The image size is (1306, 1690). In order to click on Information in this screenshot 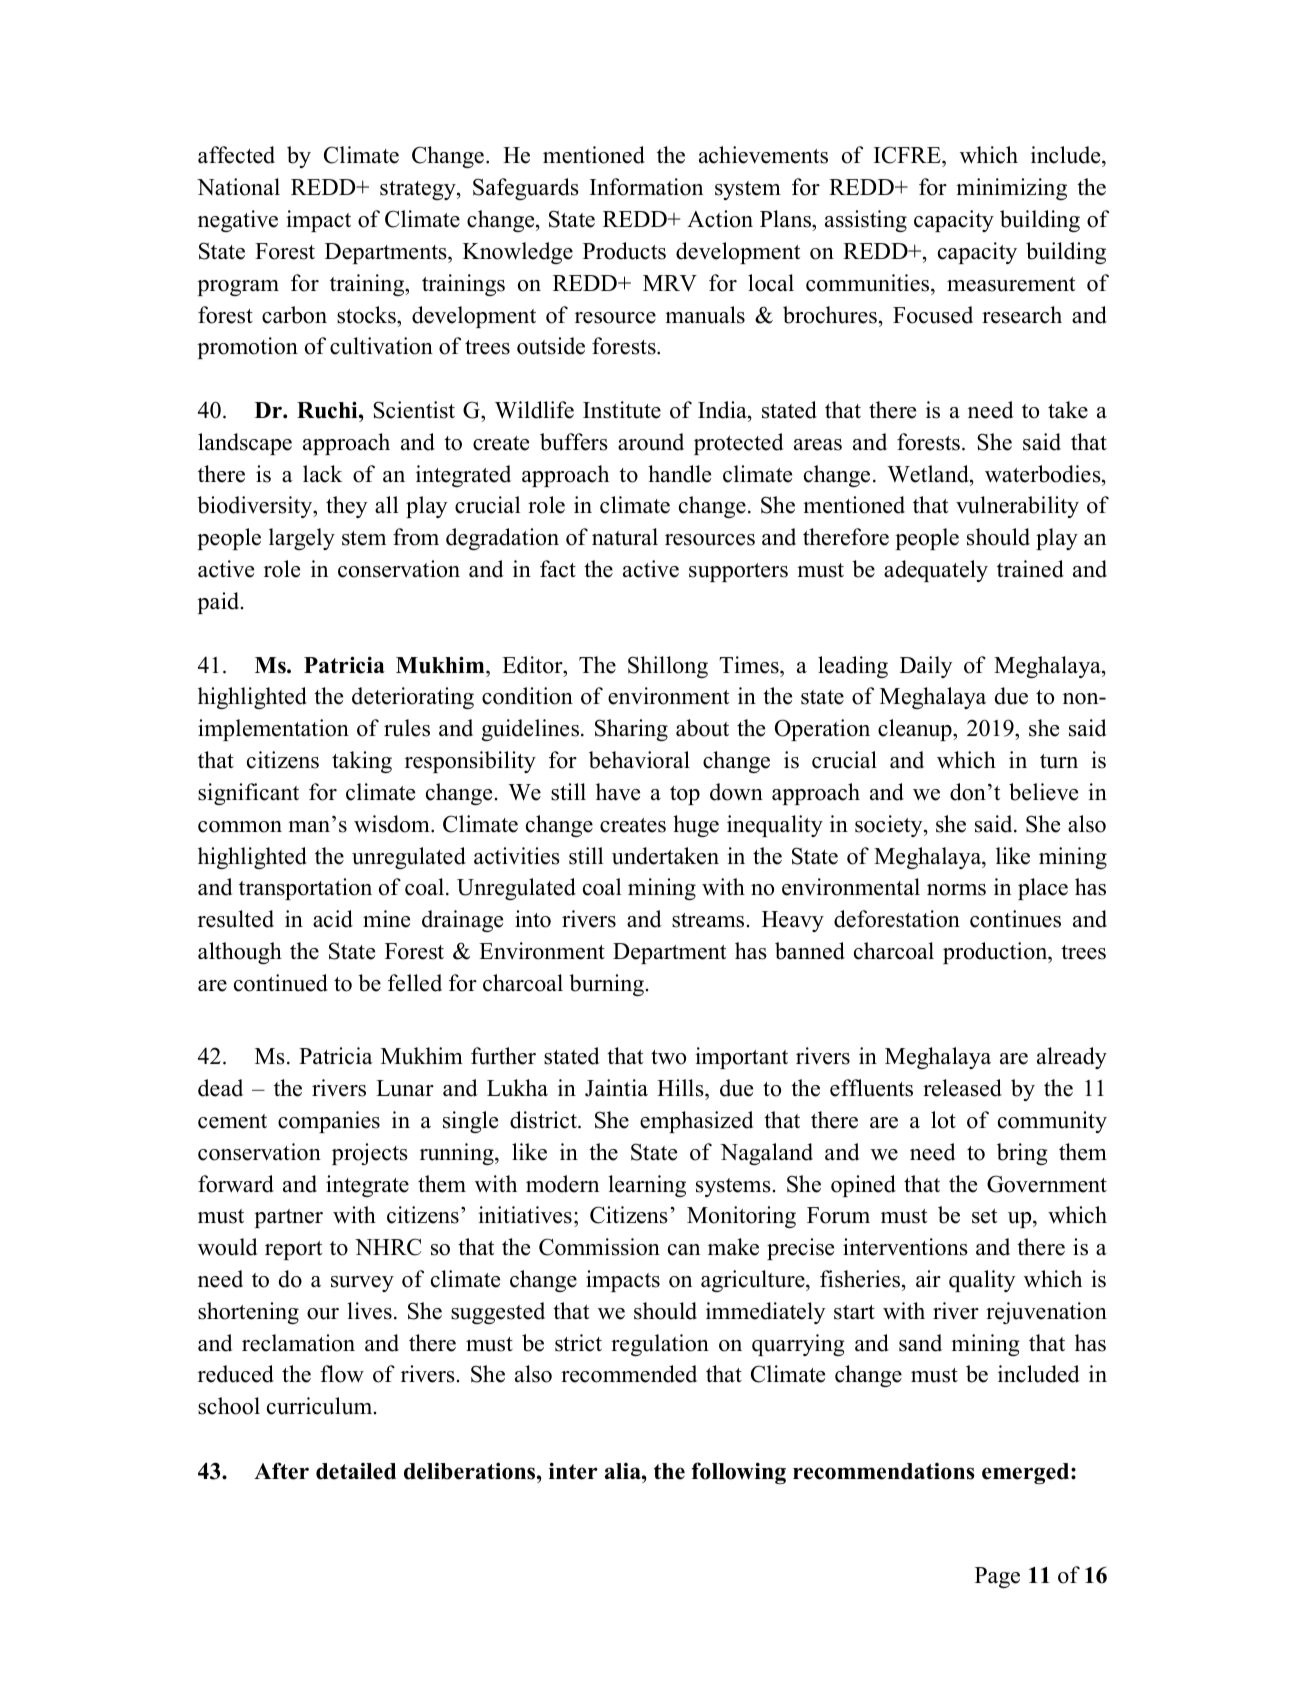, I will do `click(646, 187)`.
